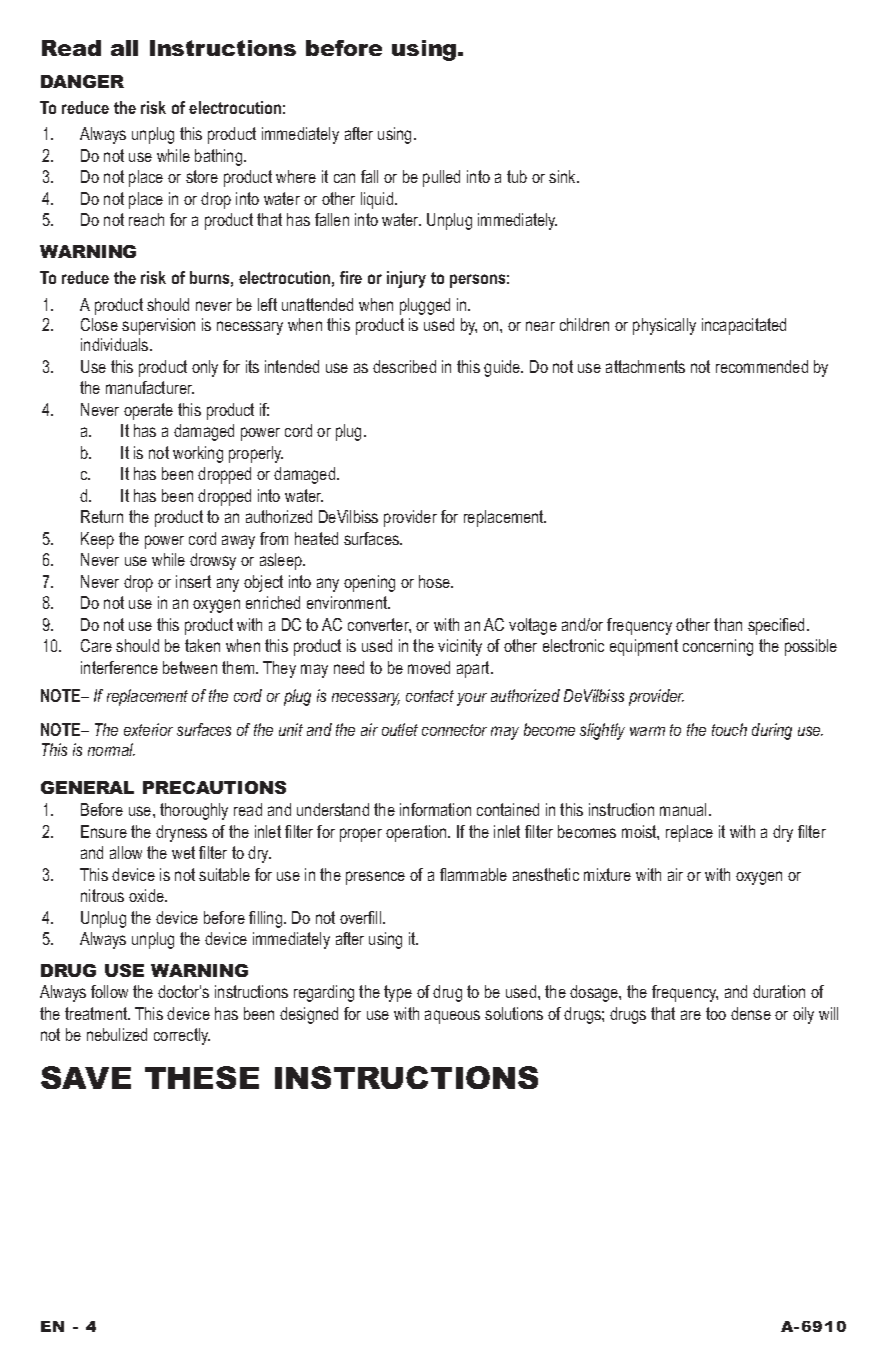  I want to click on hose, so click(436, 581).
